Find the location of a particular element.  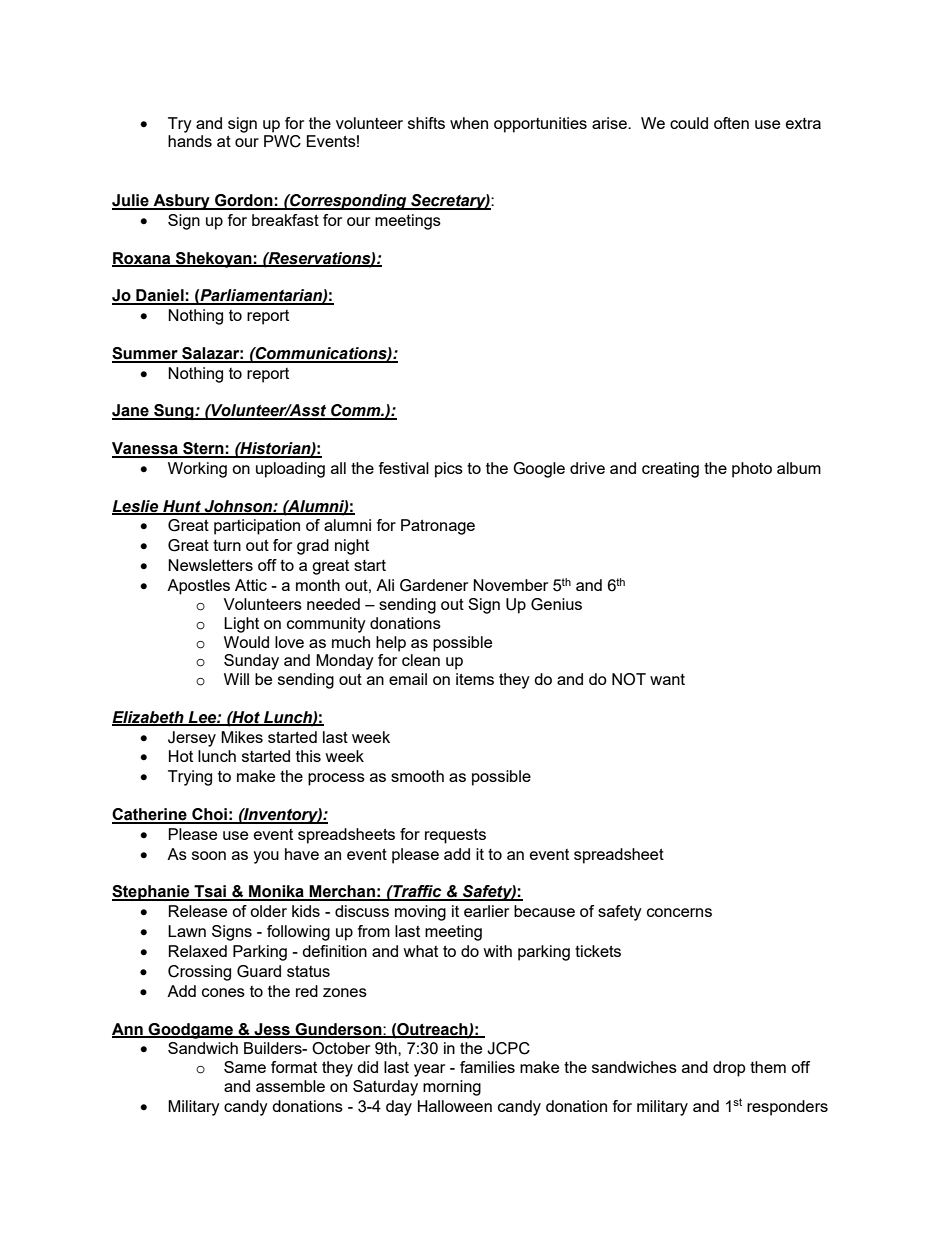

Gardener is located at coordinates (434, 585).
